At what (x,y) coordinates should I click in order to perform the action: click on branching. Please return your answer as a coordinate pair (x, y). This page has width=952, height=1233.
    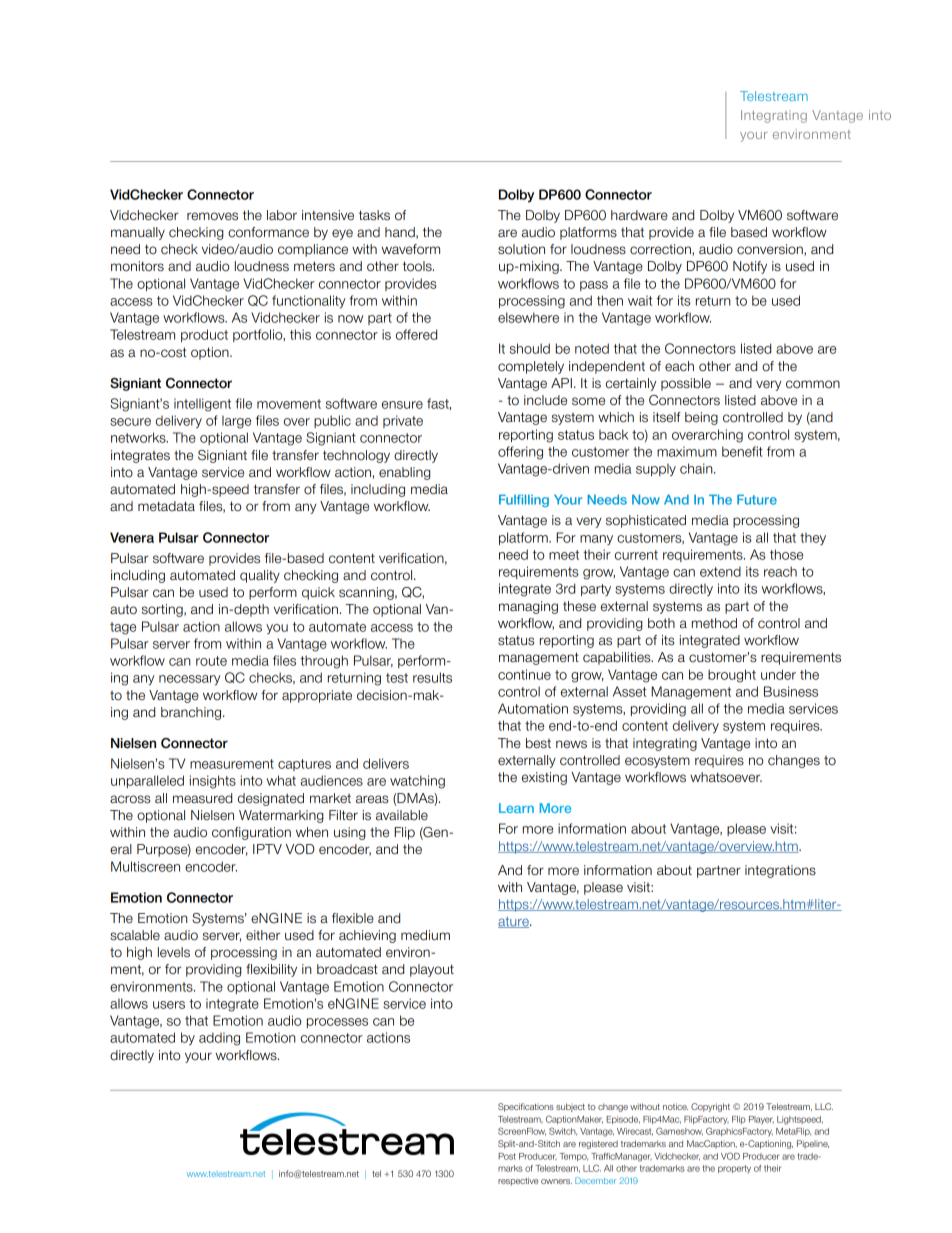
    Looking at the image, I should click on (192, 713).
